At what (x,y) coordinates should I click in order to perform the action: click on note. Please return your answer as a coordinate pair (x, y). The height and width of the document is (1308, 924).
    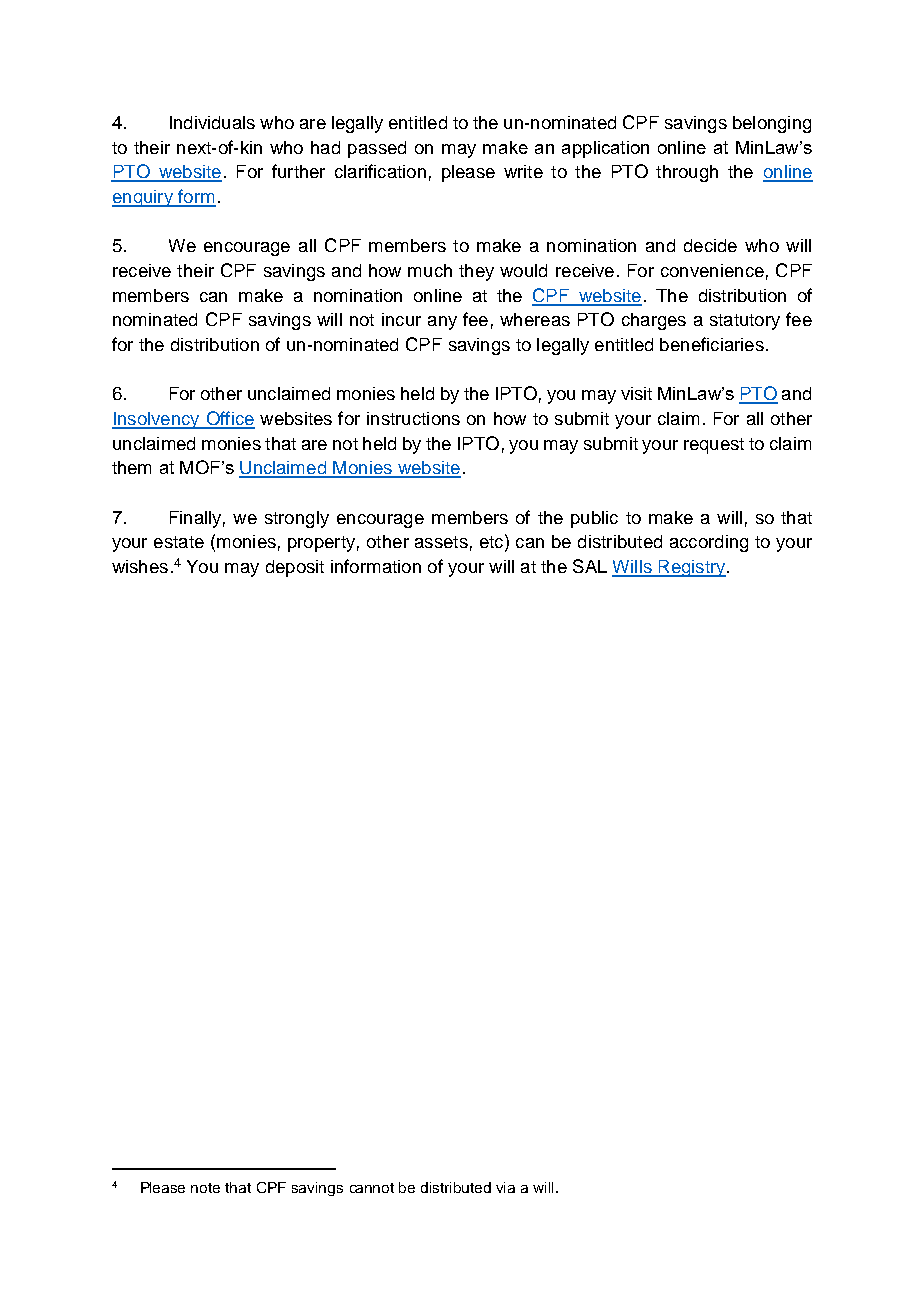
    Looking at the image, I should click on (205, 1188).
